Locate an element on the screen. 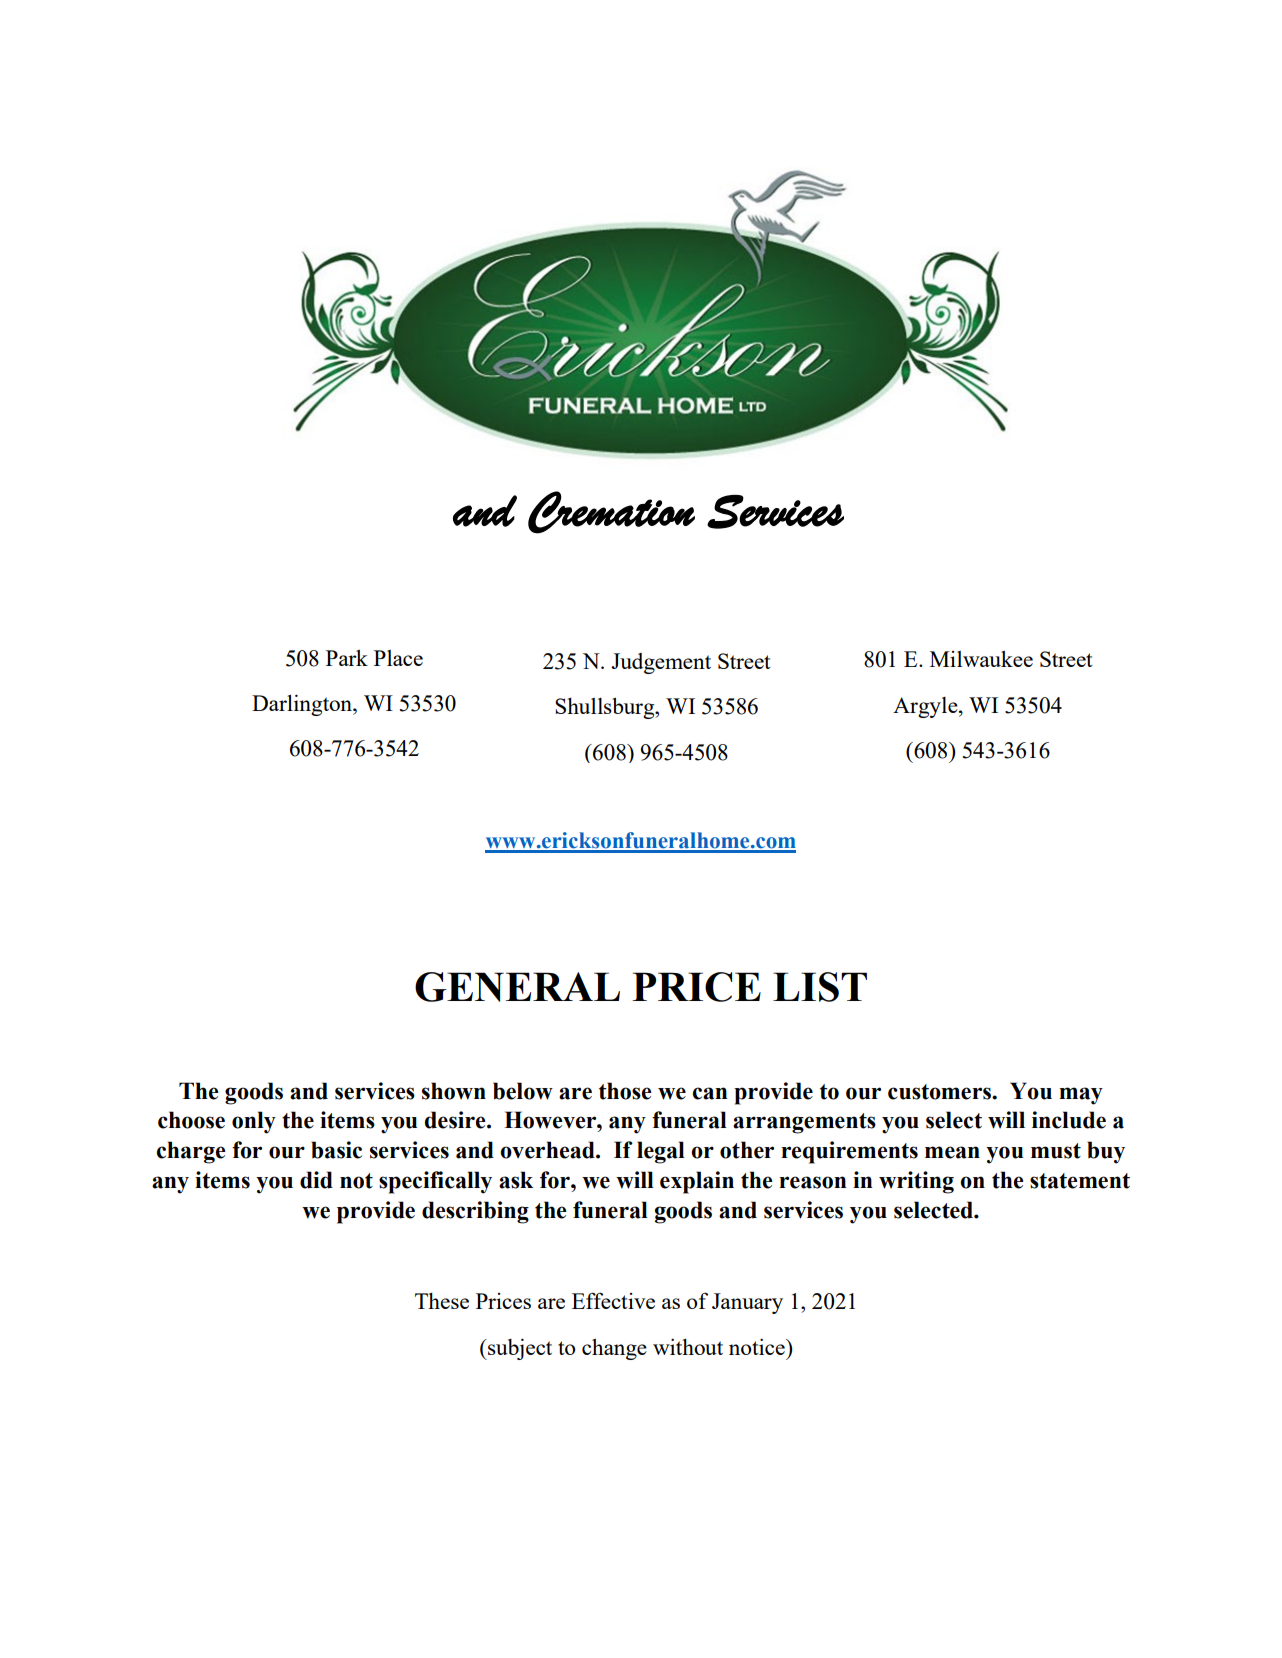 Image resolution: width=1282 pixels, height=1658 pixels. only is located at coordinates (254, 1122).
